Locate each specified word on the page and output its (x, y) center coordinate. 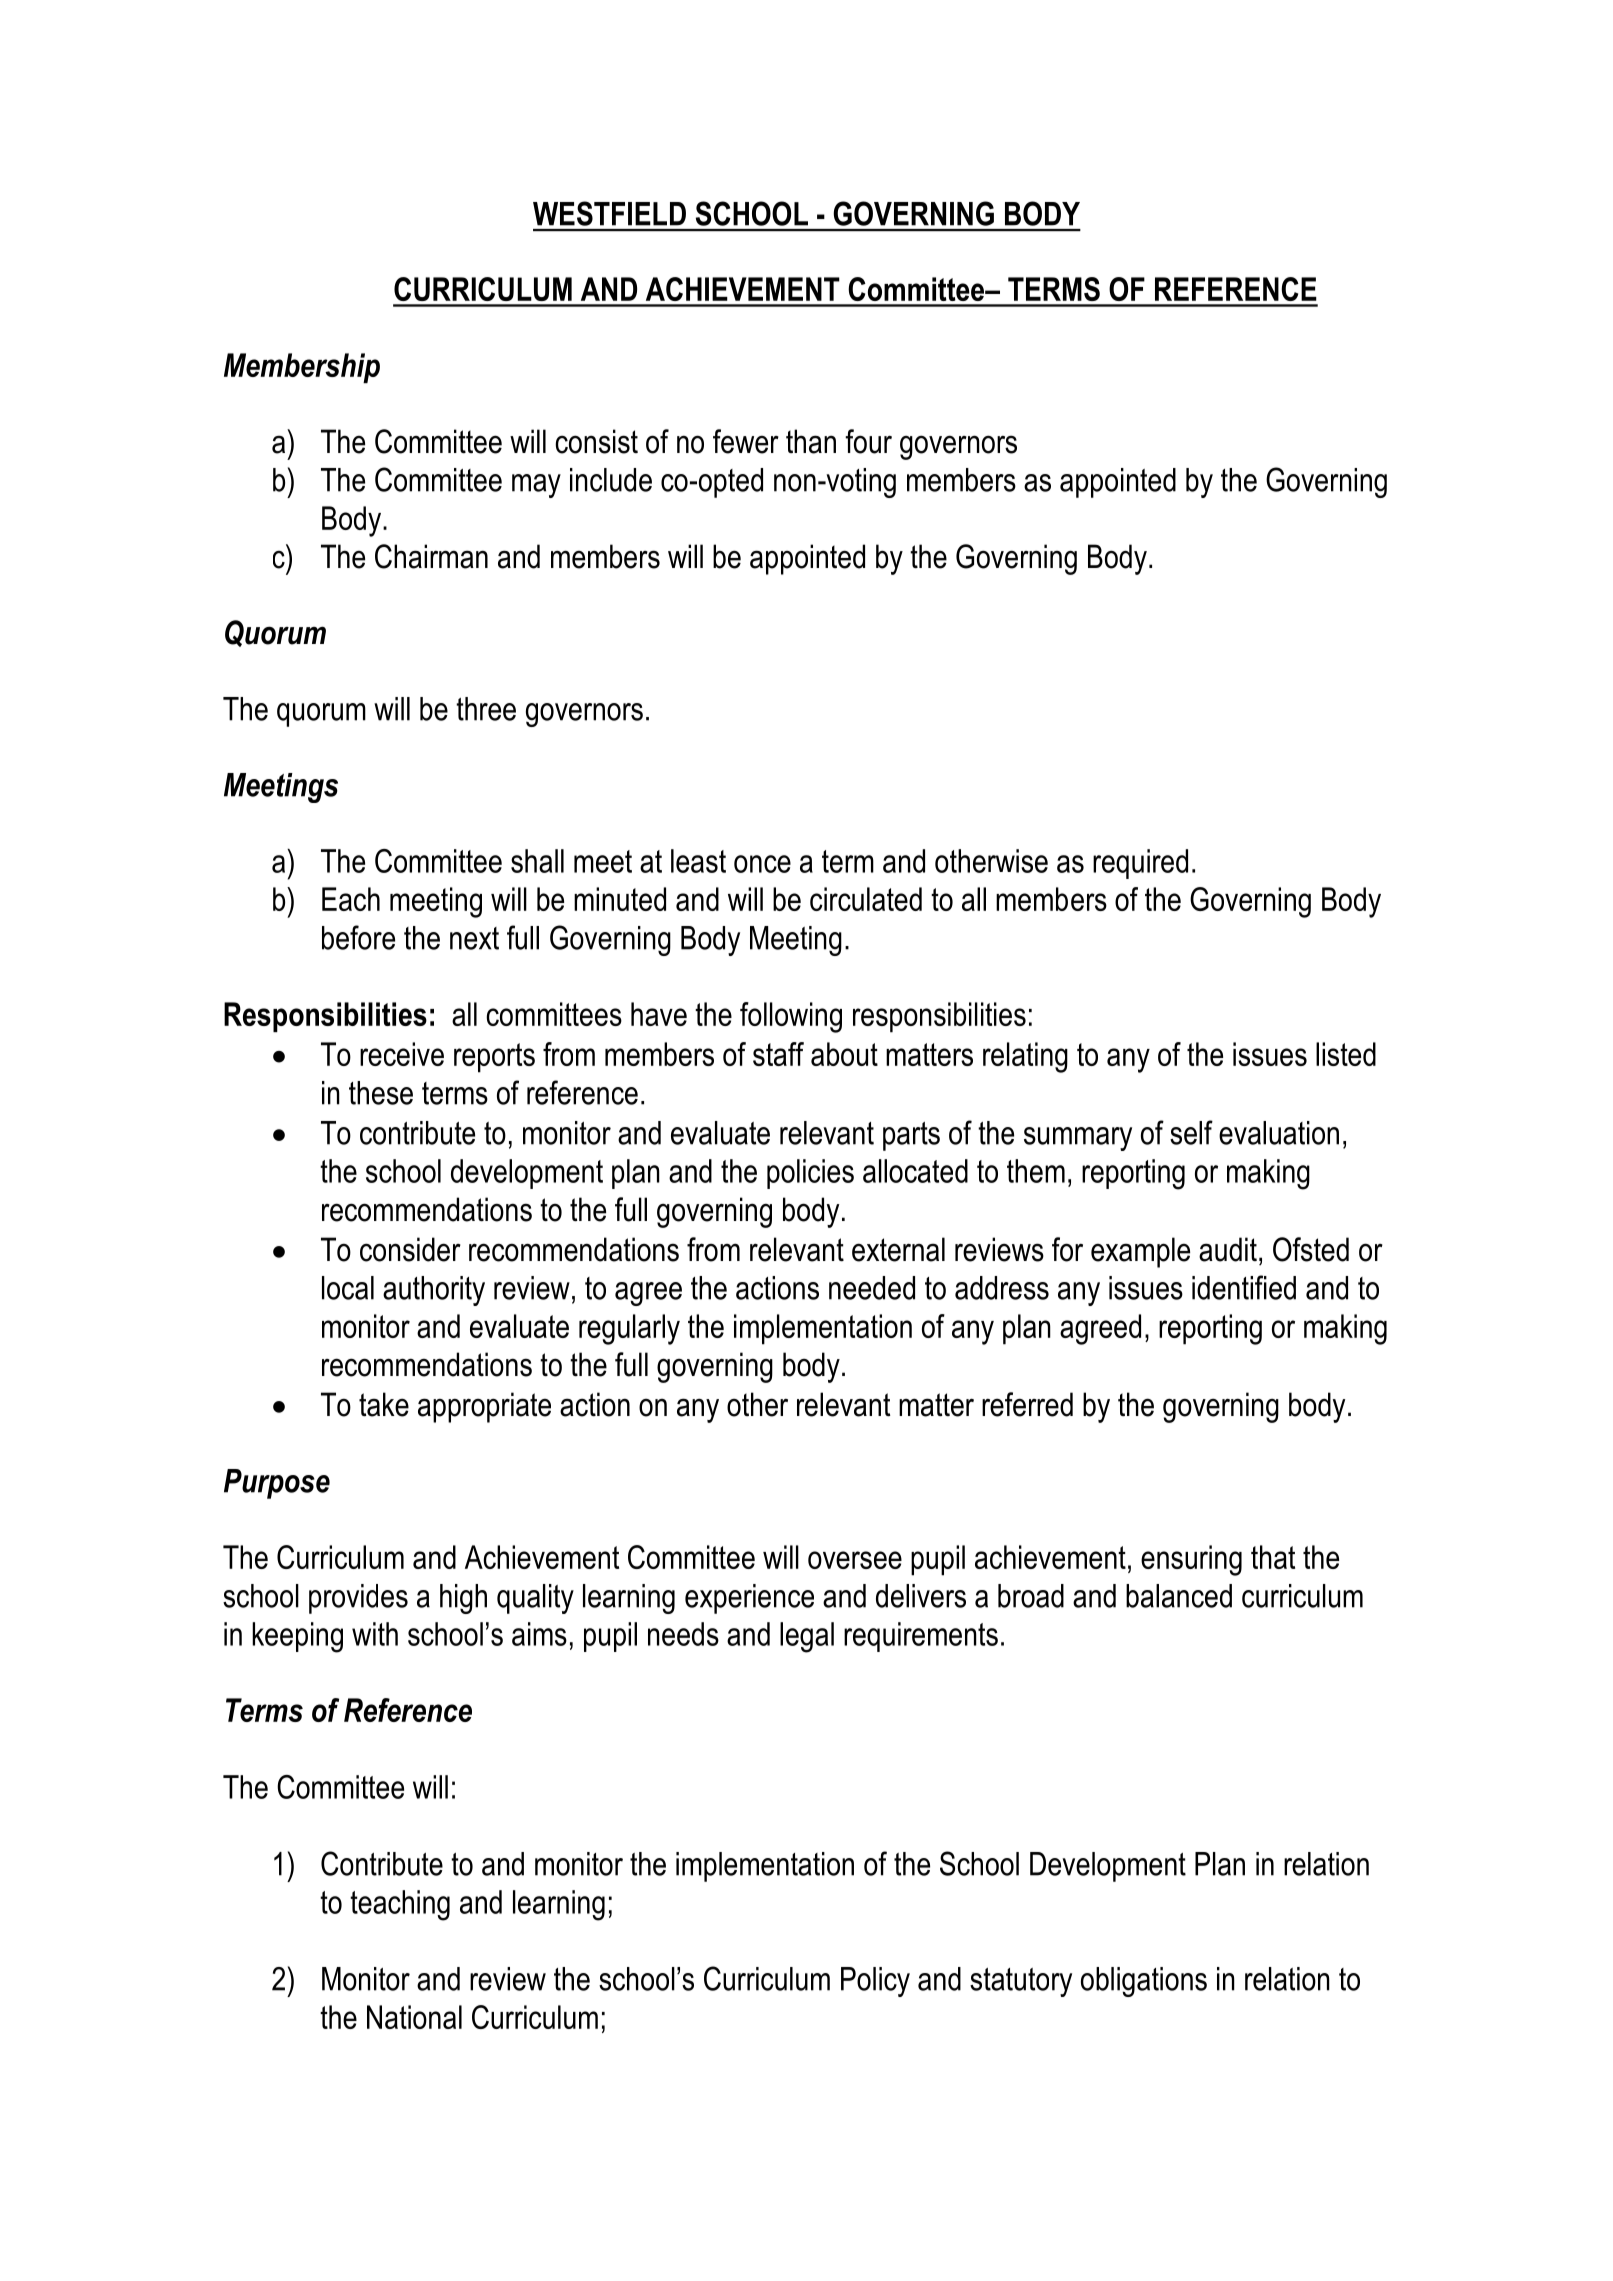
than (811, 441)
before (358, 937)
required (1140, 864)
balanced (1179, 1596)
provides (358, 1599)
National (414, 2017)
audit (1228, 1249)
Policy (875, 1982)
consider (410, 1249)
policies (810, 1174)
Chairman (431, 556)
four (868, 441)
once (762, 864)
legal (807, 1637)
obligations (1144, 1982)
